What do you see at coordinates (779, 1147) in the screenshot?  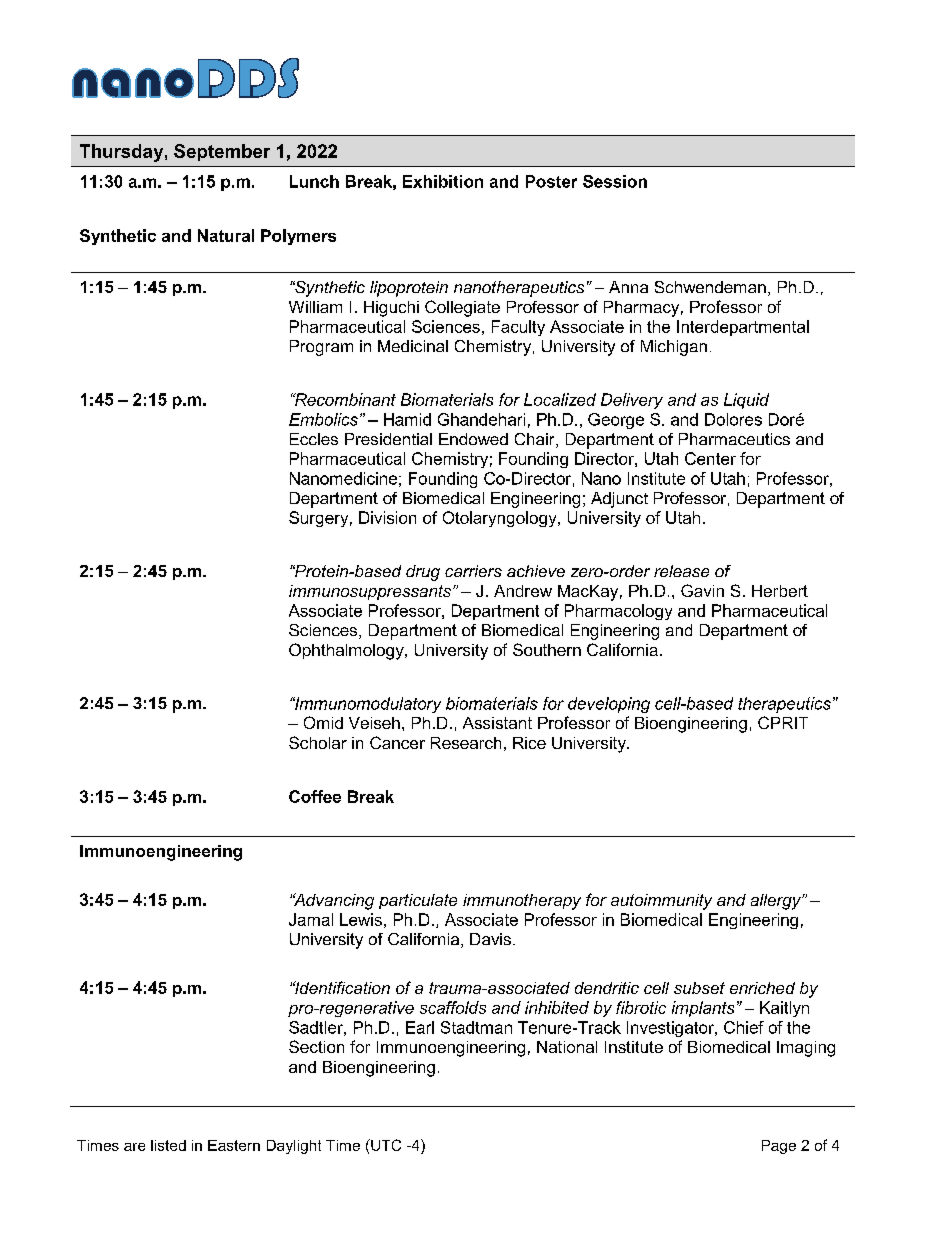 I see `Page` at bounding box center [779, 1147].
